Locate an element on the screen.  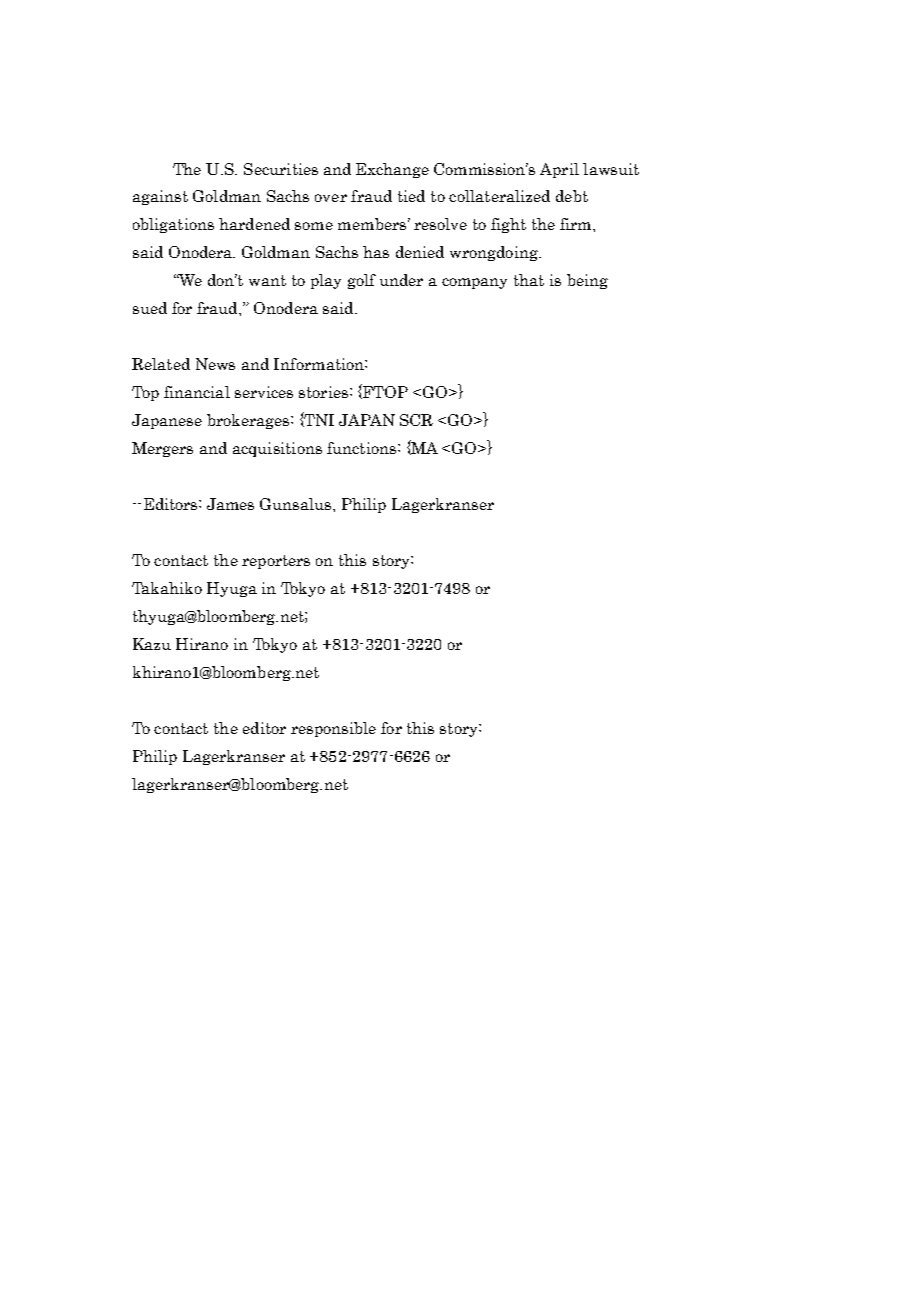
being is located at coordinates (587, 281).
